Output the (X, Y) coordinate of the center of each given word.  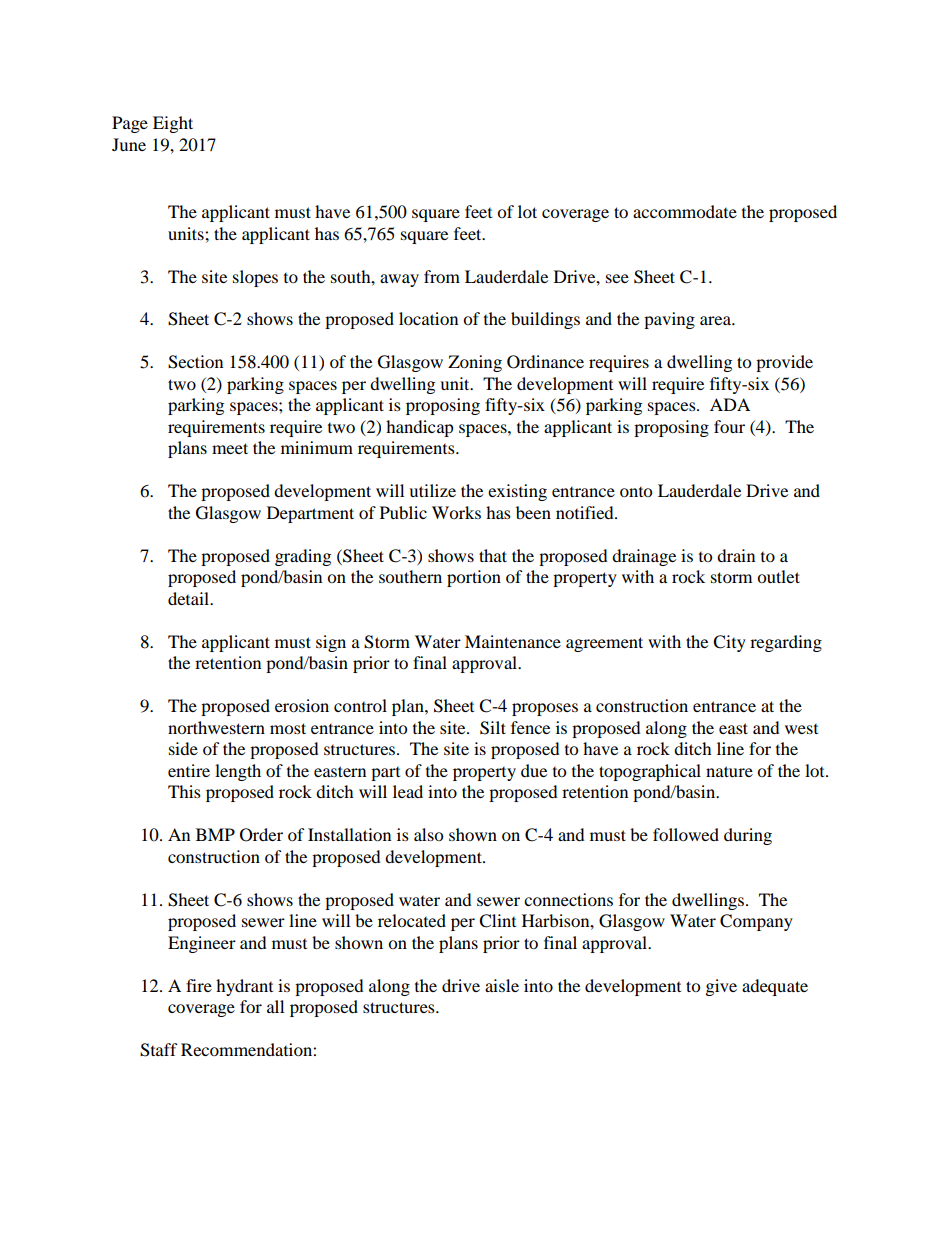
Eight (173, 124)
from (442, 276)
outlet (778, 576)
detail (190, 598)
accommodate (685, 211)
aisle (502, 985)
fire (199, 985)
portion (474, 578)
